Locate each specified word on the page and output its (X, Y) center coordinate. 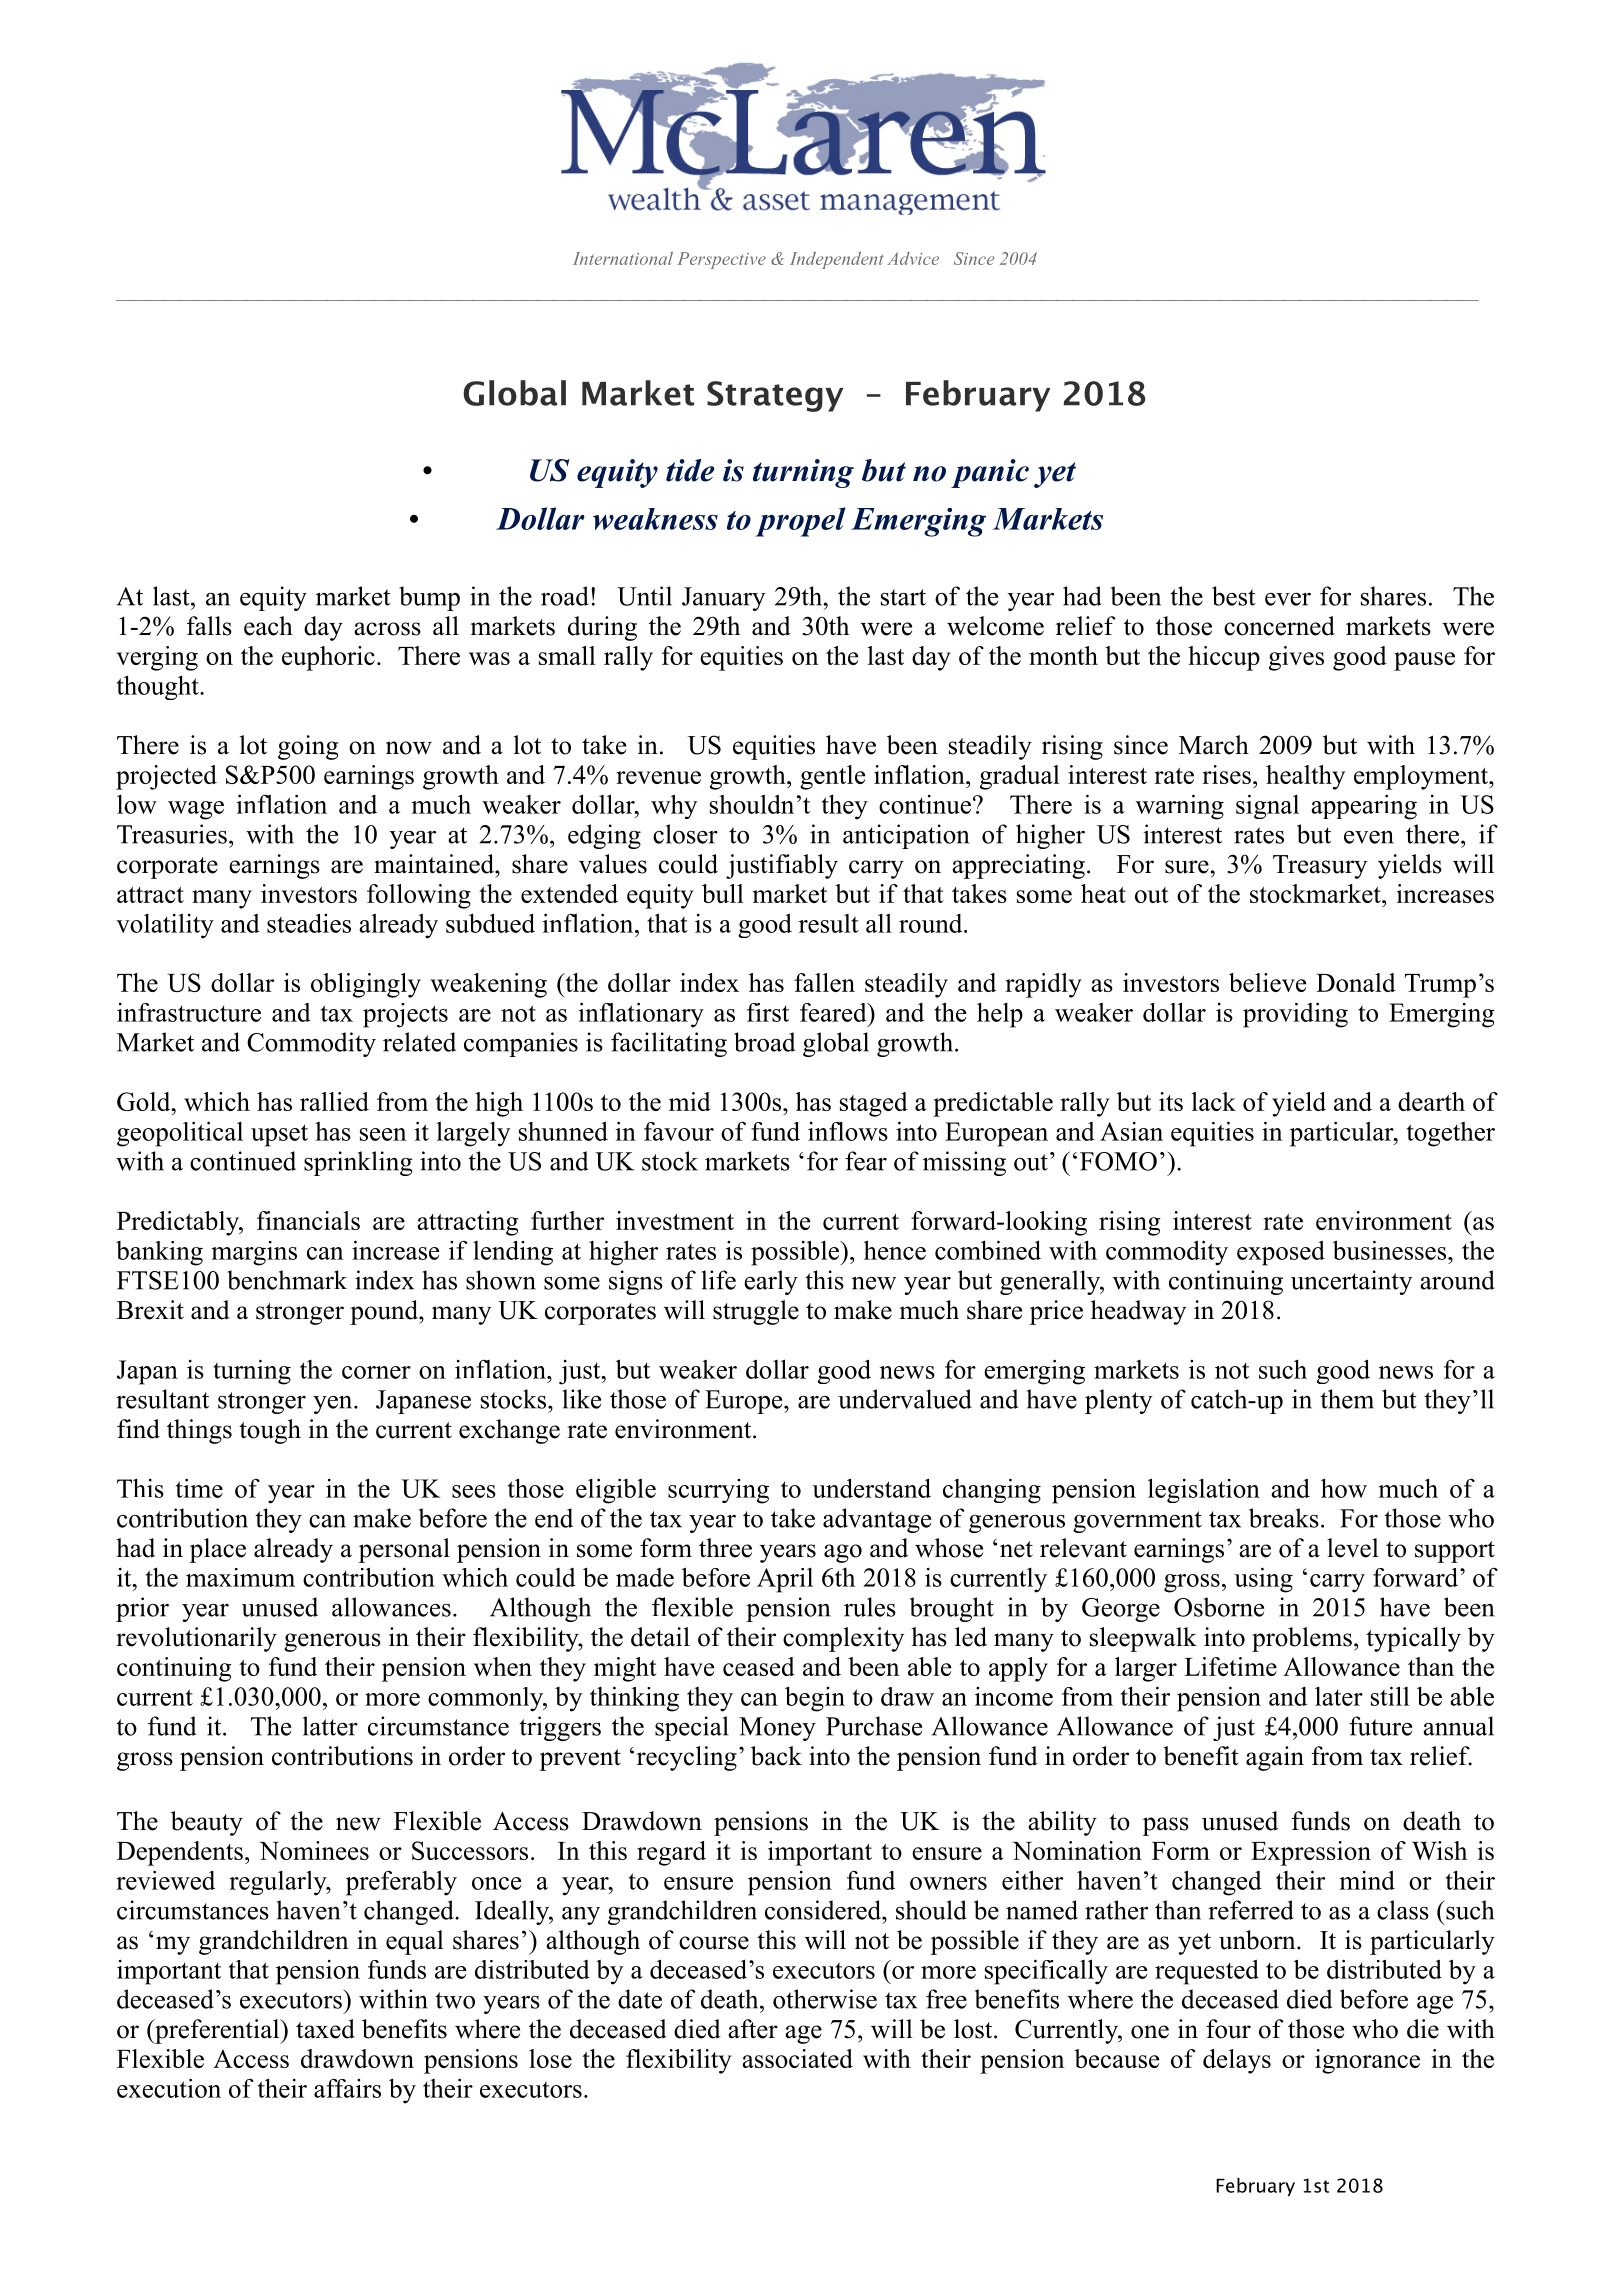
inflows (848, 1131)
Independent (836, 260)
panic (990, 473)
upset (279, 1135)
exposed (1281, 1253)
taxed (325, 2029)
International (623, 258)
